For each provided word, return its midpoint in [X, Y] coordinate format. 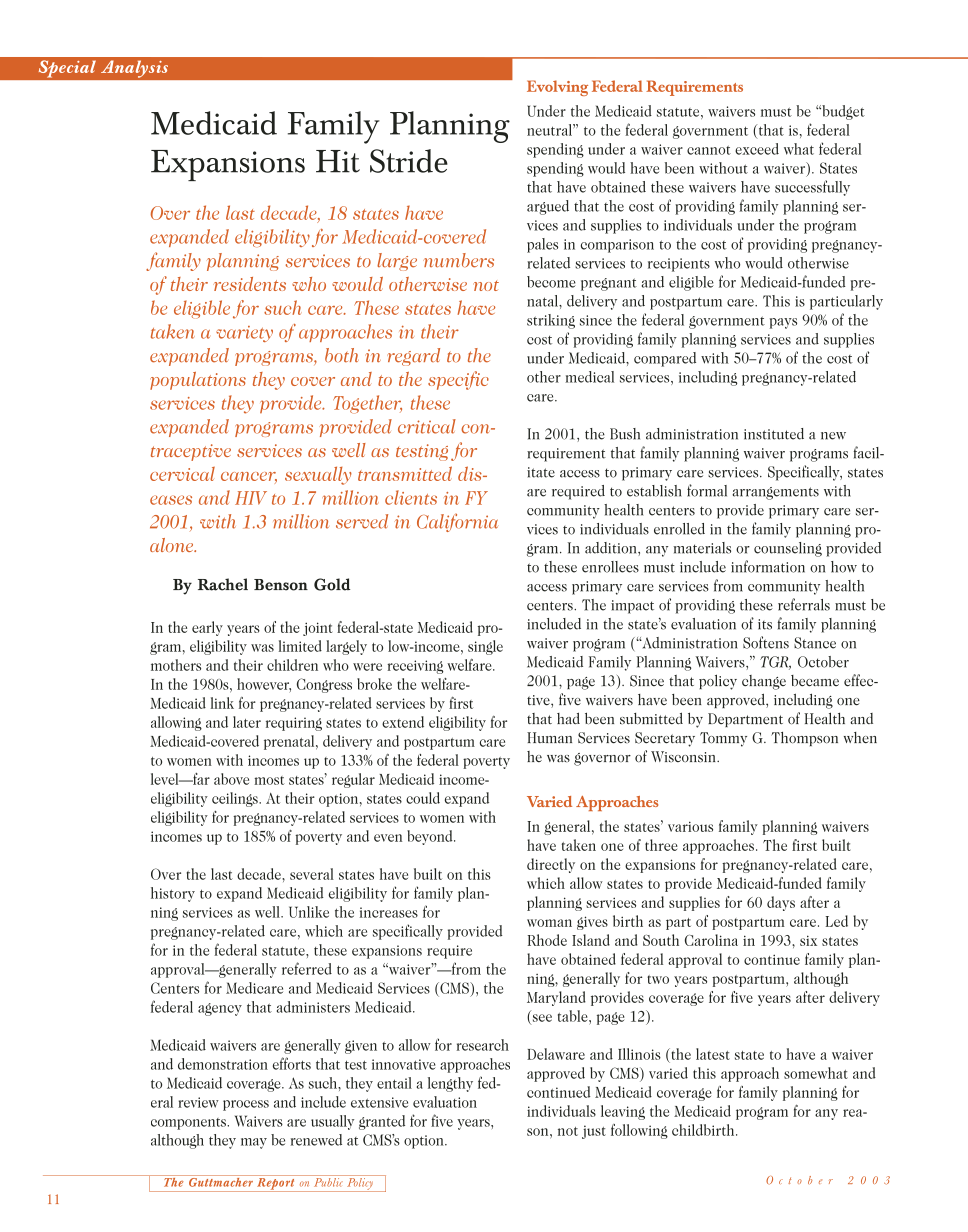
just [594, 1132]
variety [244, 334]
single [485, 647]
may [254, 1143]
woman [549, 923]
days [781, 903]
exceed [757, 149]
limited [300, 646]
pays [783, 323]
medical [589, 377]
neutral [550, 130]
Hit [338, 161]
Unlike [309, 912]
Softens [766, 642]
